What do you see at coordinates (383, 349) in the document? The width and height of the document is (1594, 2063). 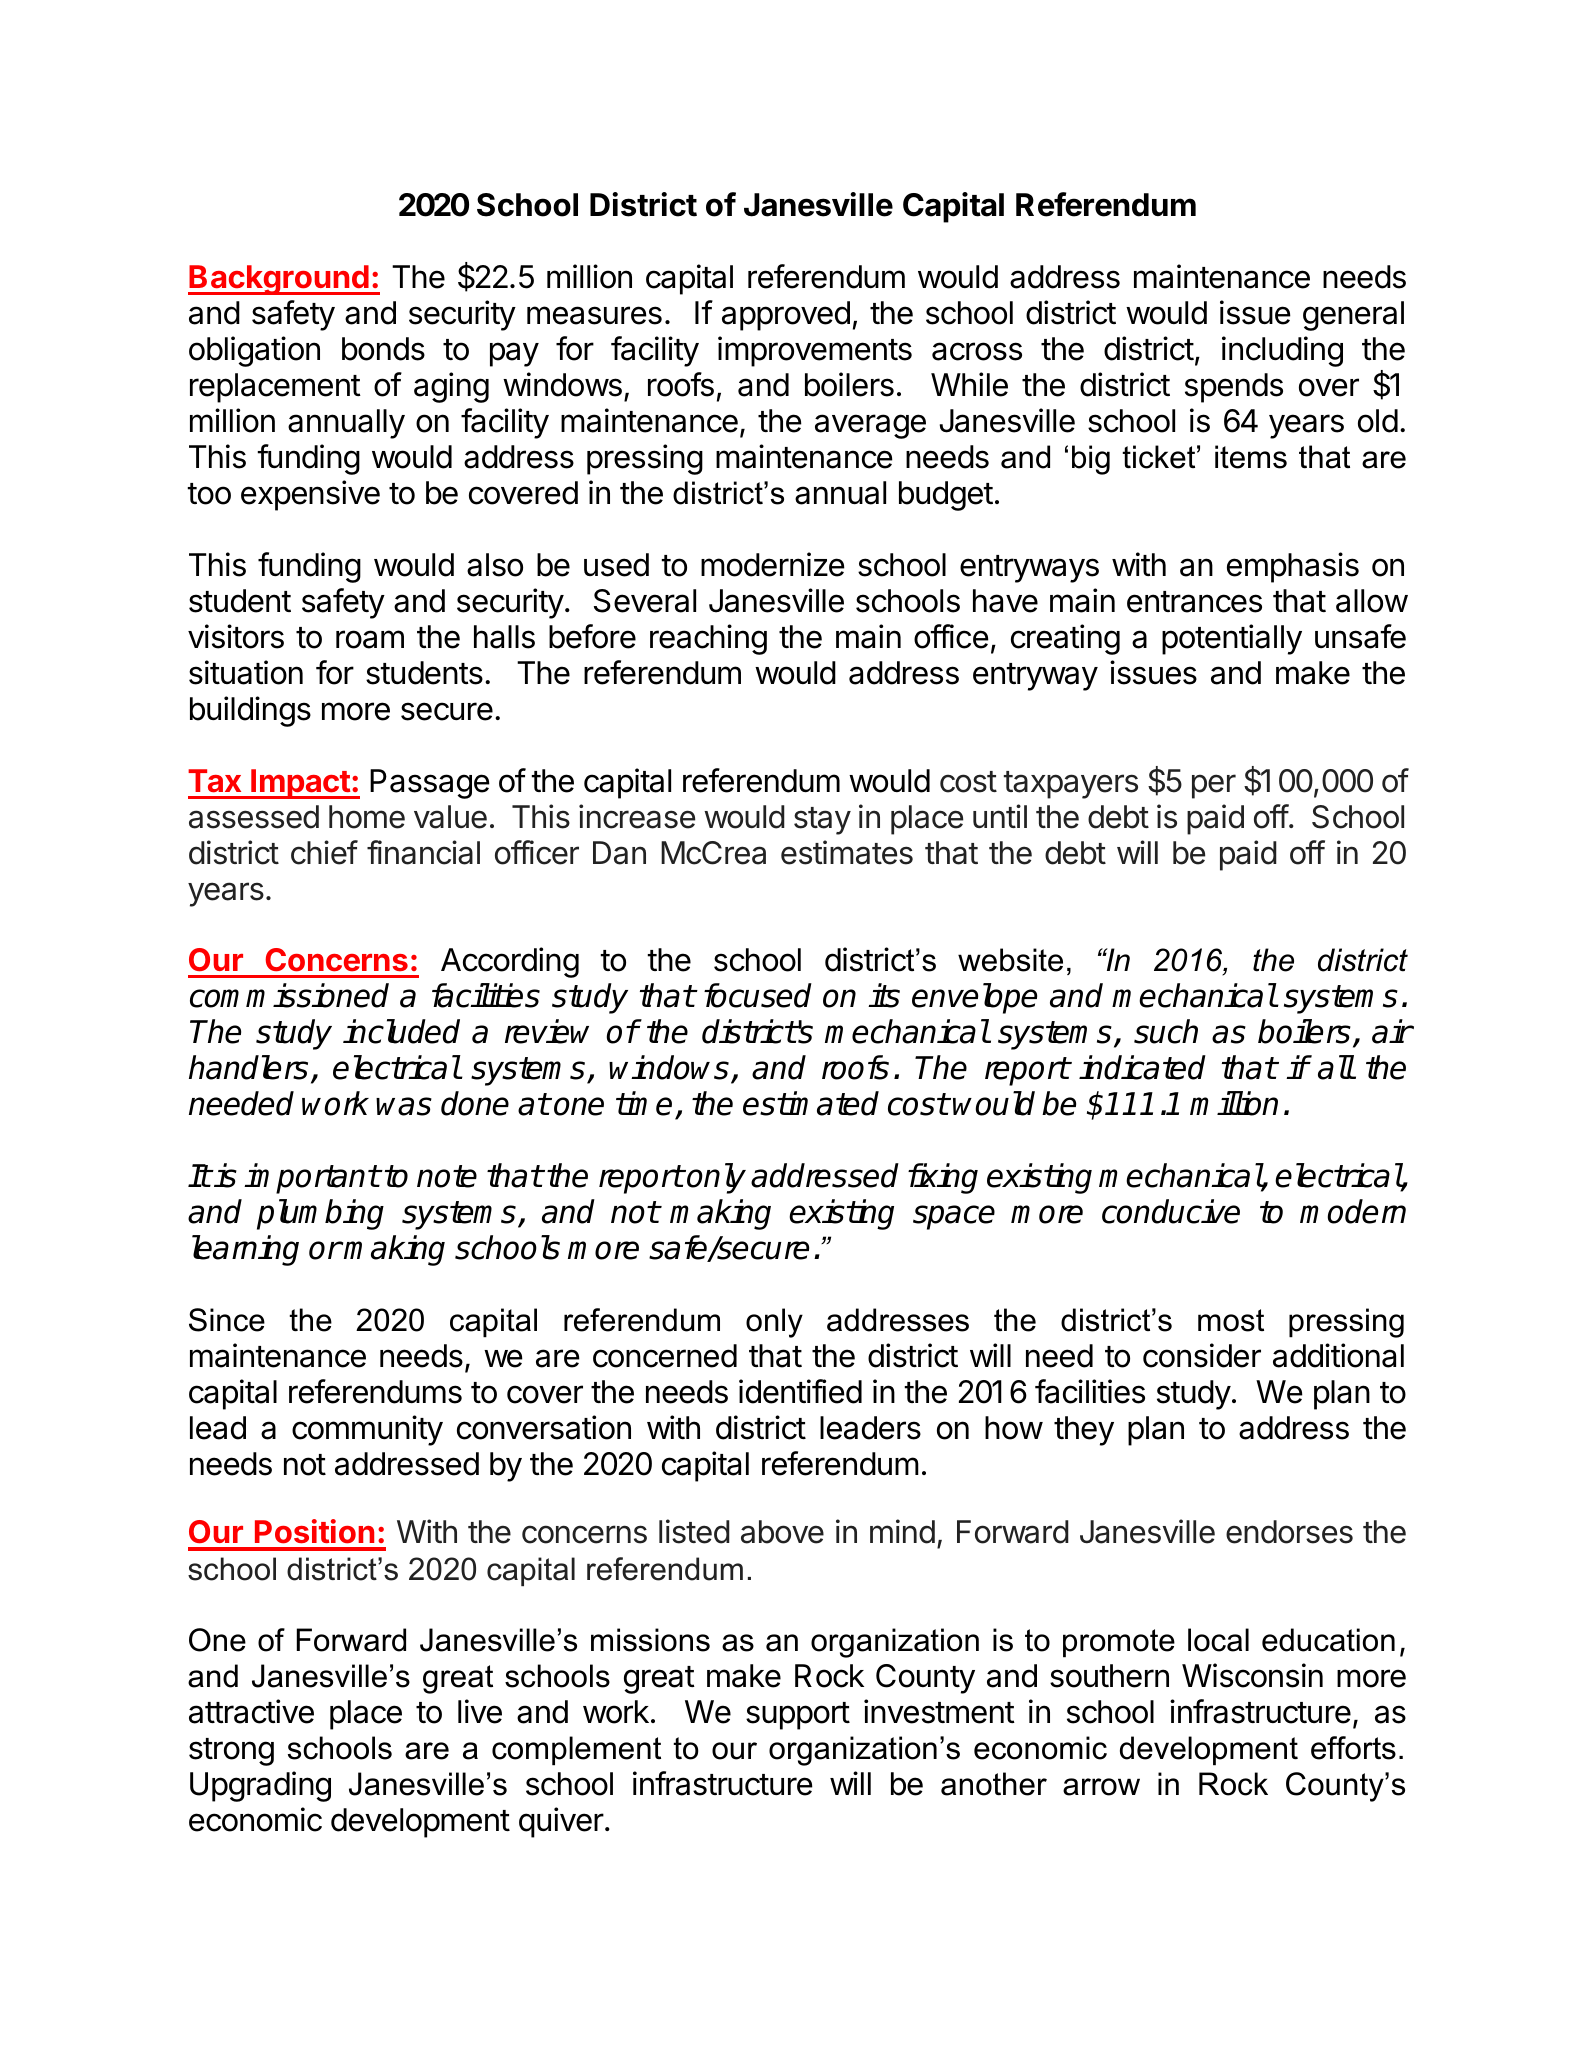 I see `bonds` at bounding box center [383, 349].
